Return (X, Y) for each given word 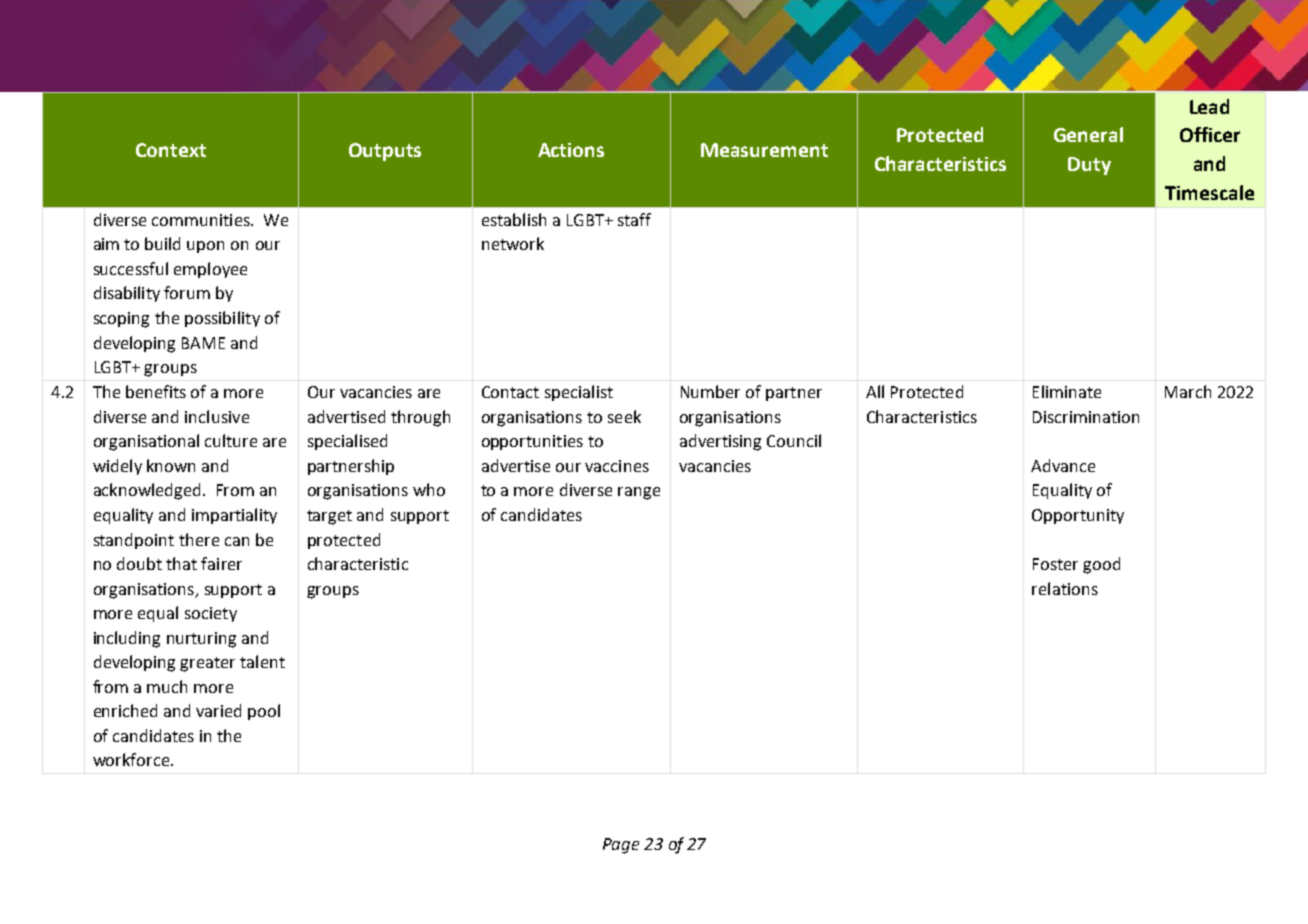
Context (171, 150)
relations (1065, 588)
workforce (132, 759)
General (1088, 134)
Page (621, 846)
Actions (571, 150)
